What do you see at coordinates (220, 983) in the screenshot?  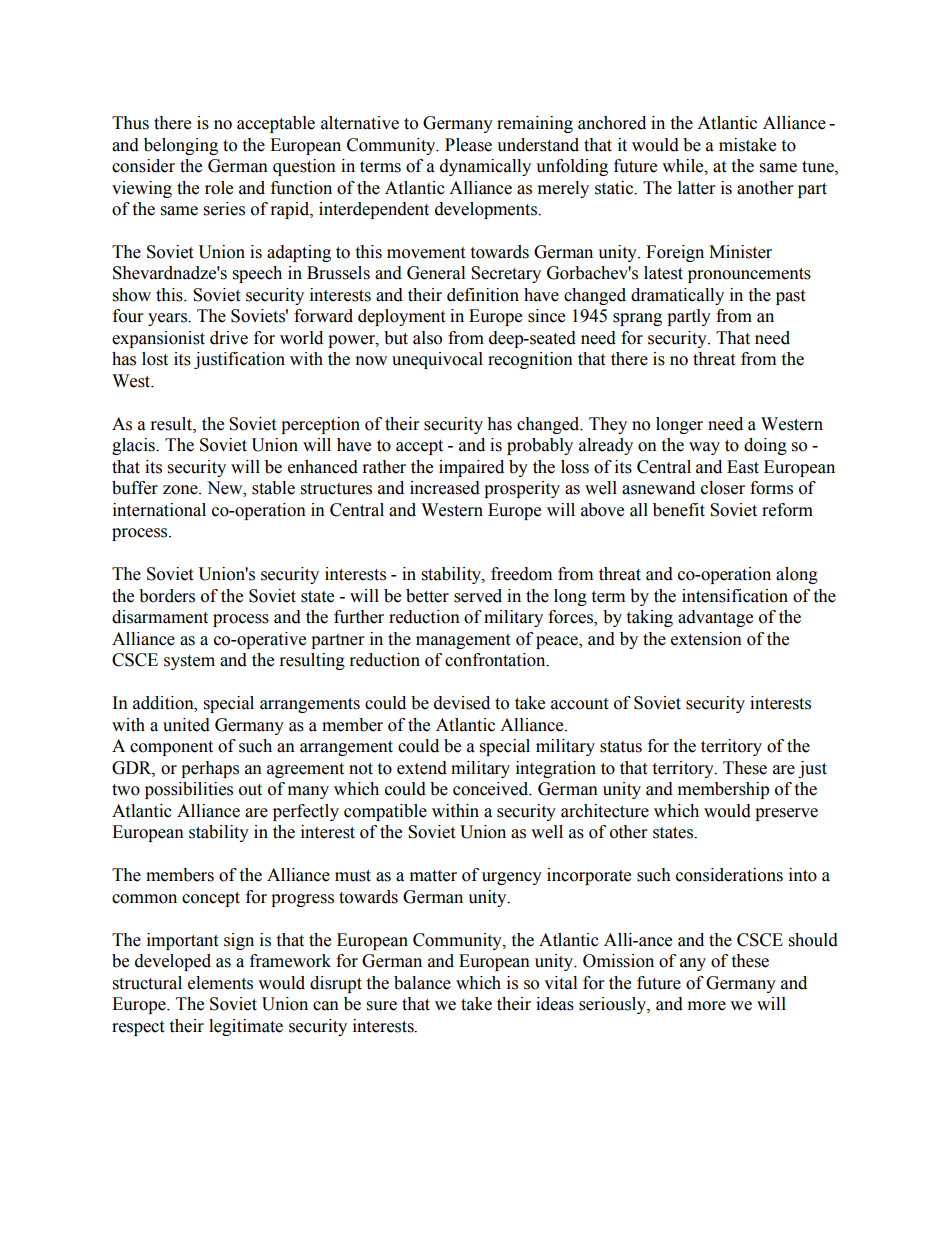 I see `elements` at bounding box center [220, 983].
